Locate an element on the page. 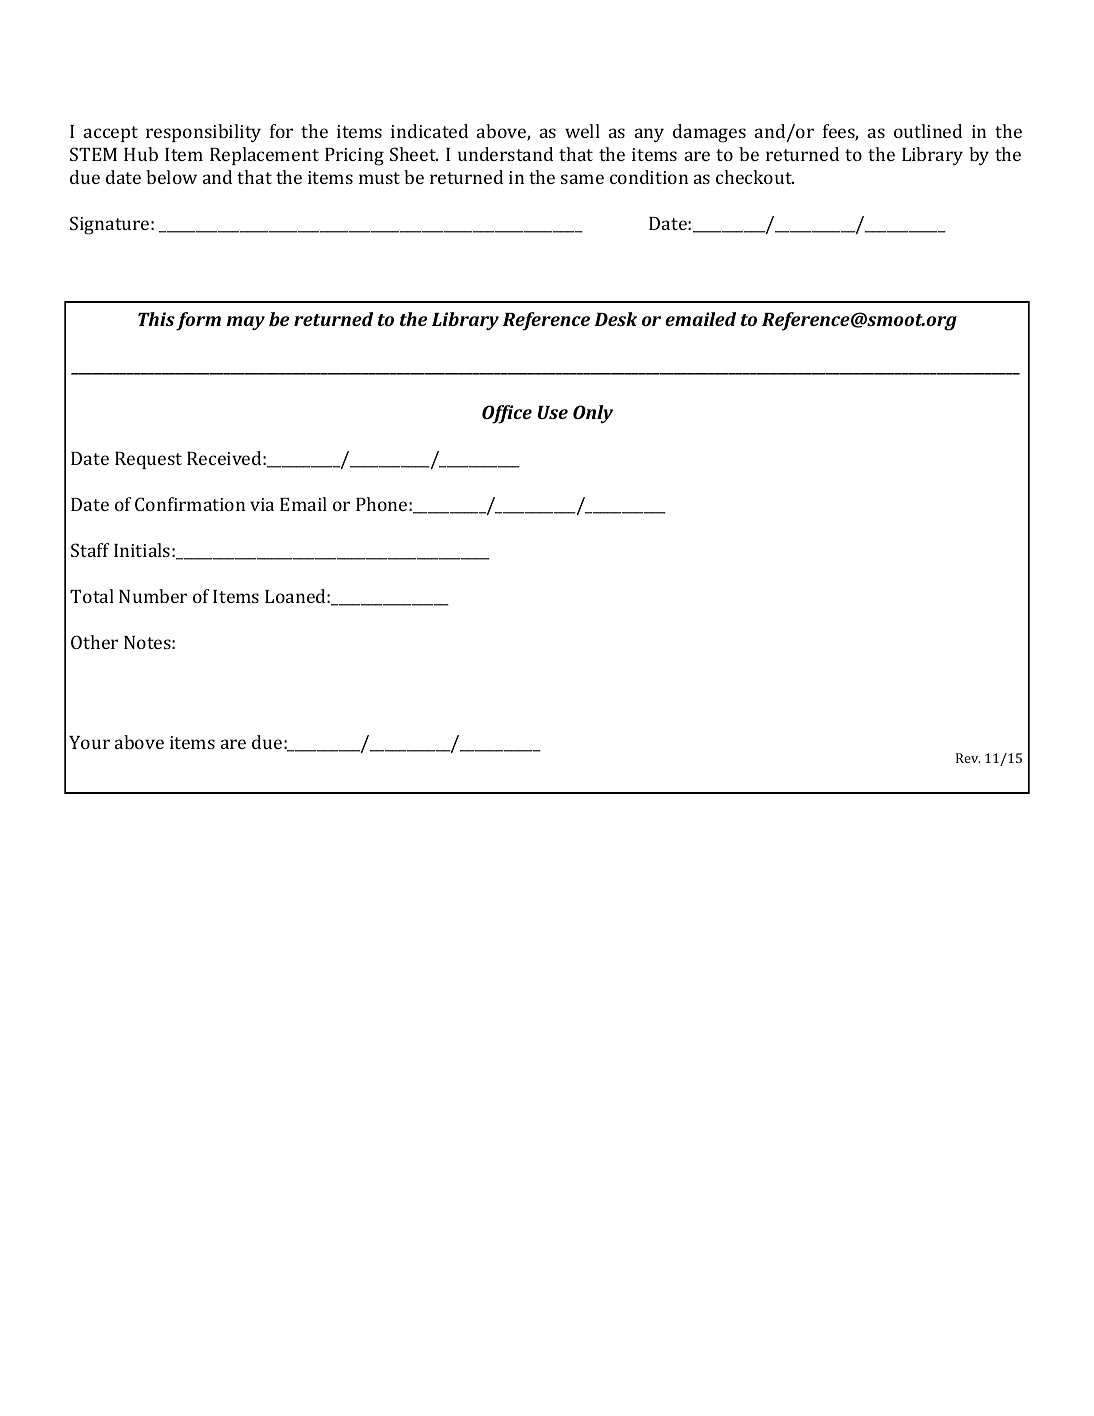 The image size is (1094, 1416). Rev is located at coordinates (968, 758).
